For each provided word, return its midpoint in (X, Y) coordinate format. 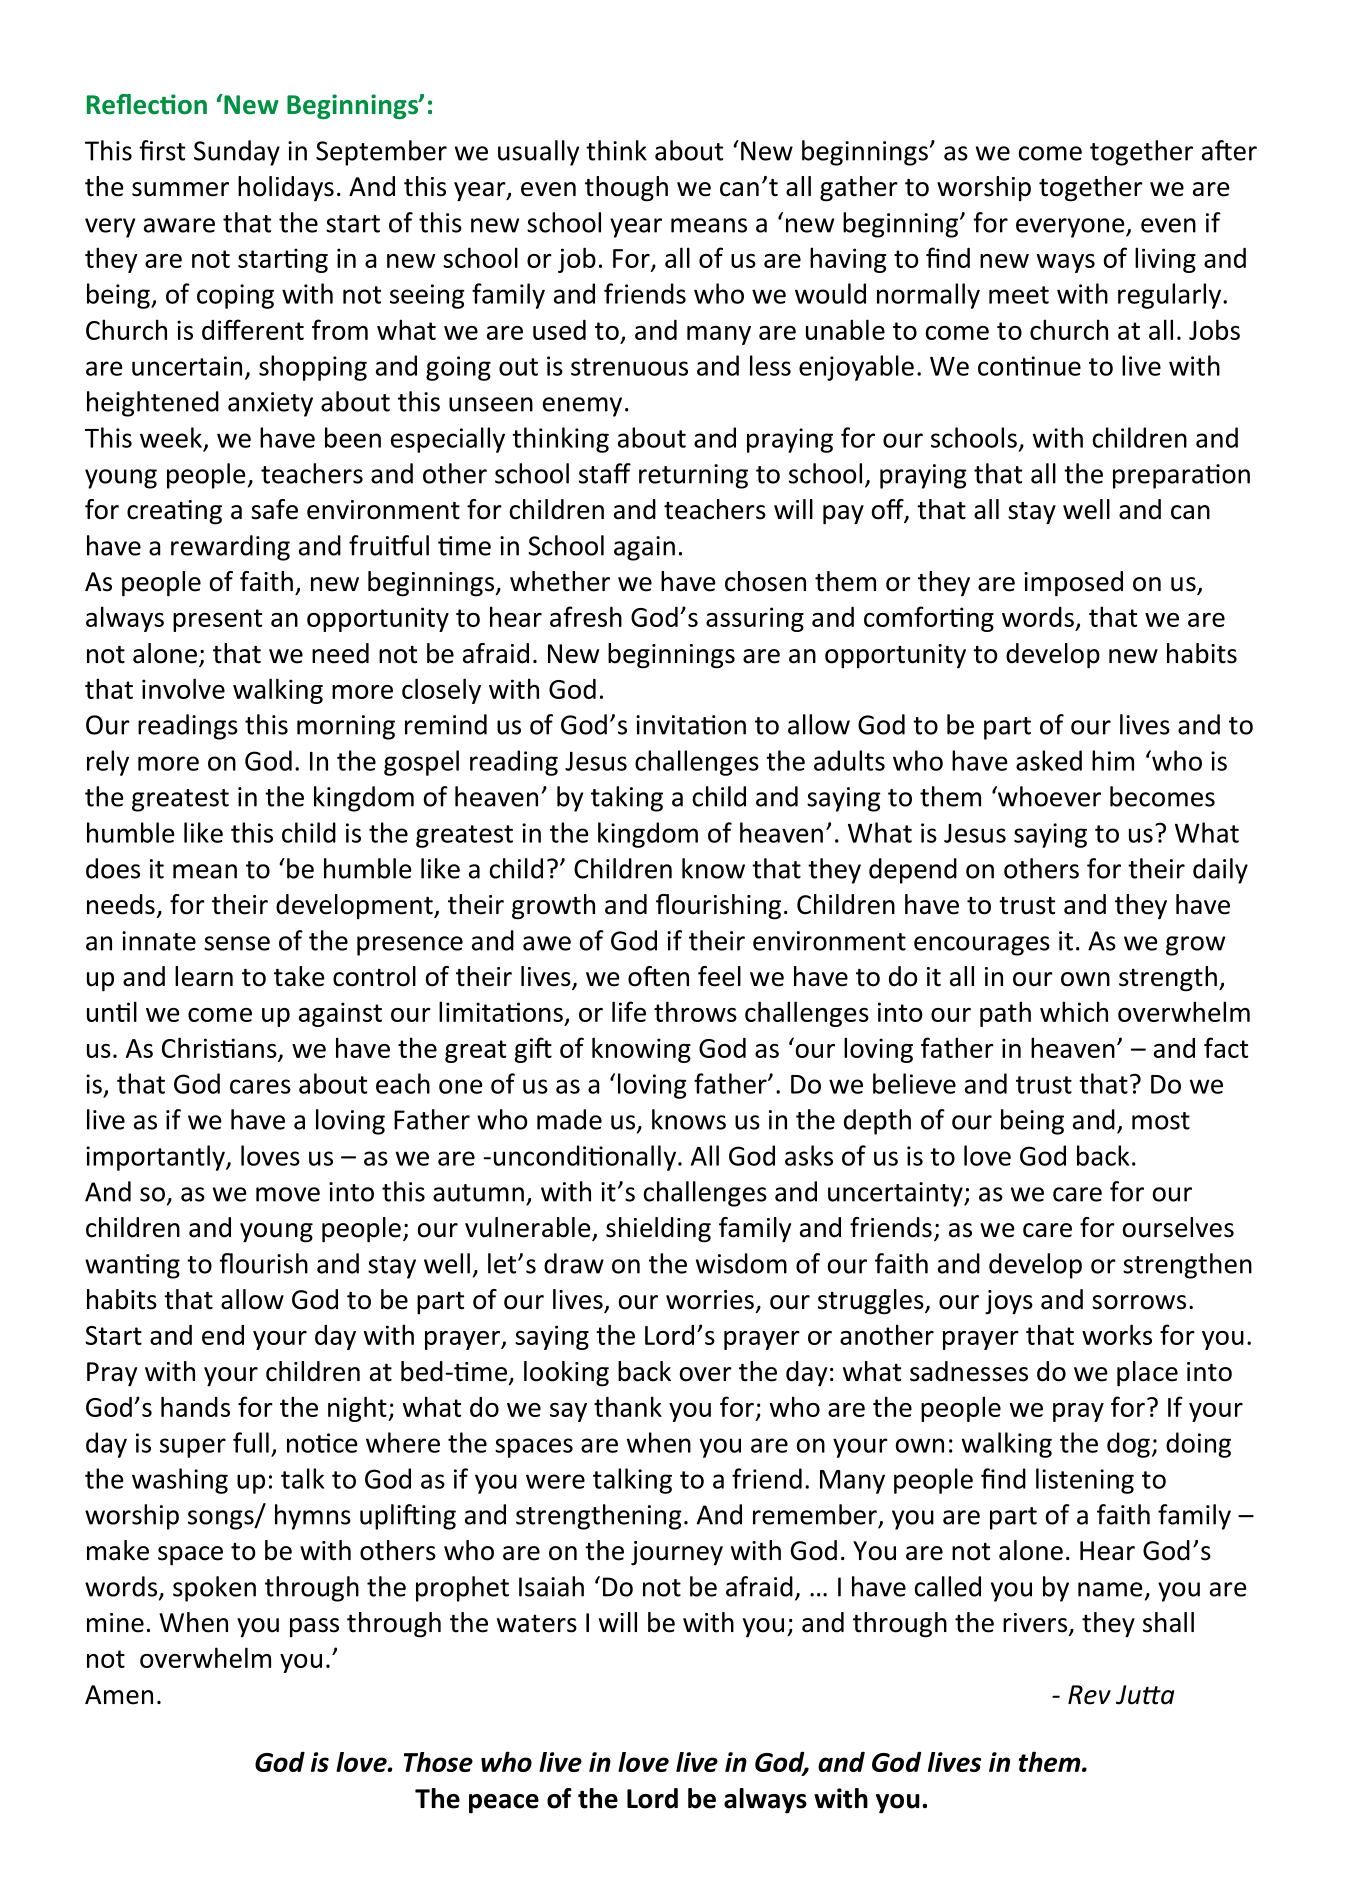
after (1229, 150)
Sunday (237, 153)
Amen (119, 1695)
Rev (1089, 1695)
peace (504, 1804)
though (626, 189)
